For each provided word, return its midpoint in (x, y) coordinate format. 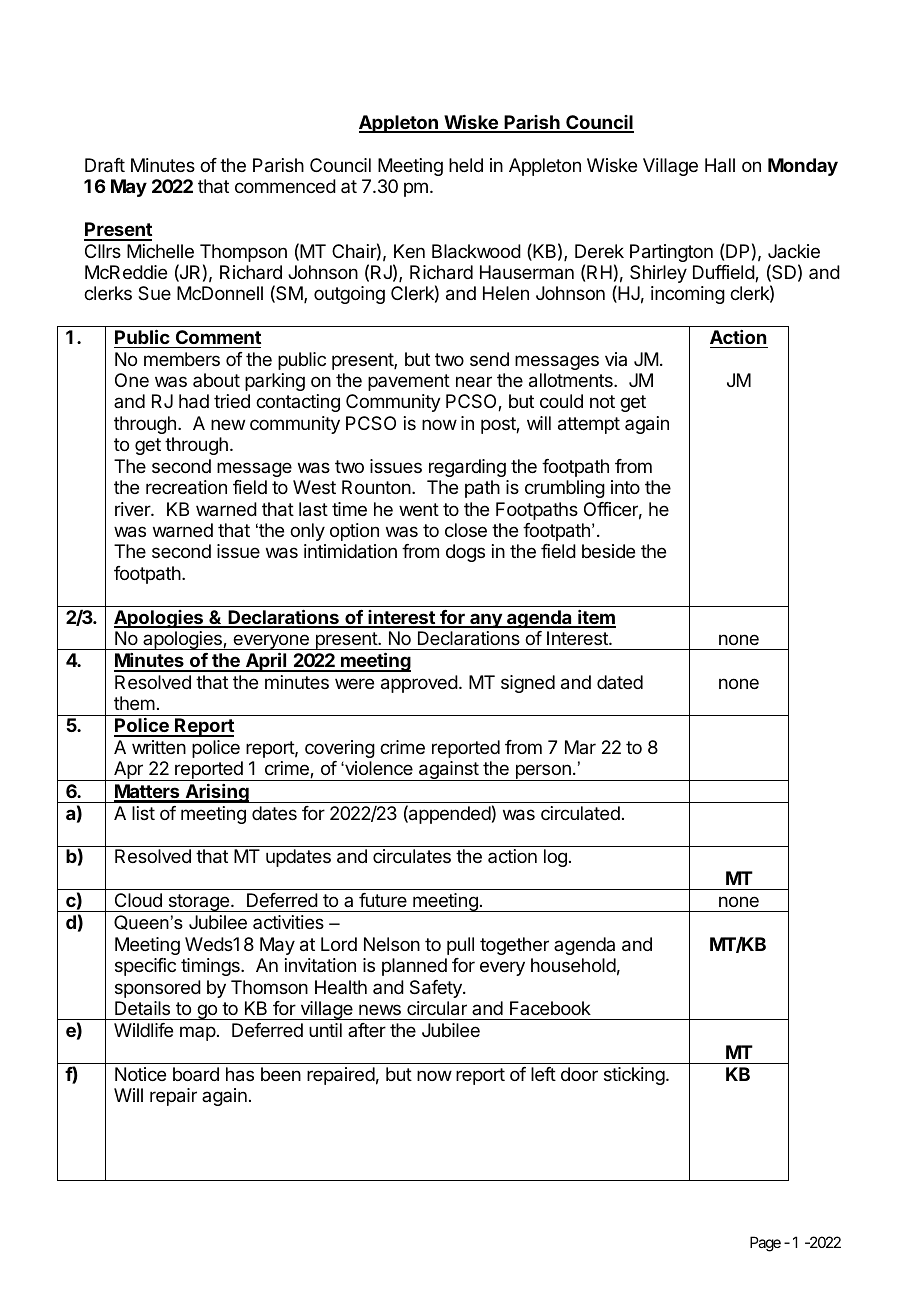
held (466, 165)
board (196, 1074)
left (543, 1074)
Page (765, 1244)
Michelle (160, 251)
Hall (720, 165)
